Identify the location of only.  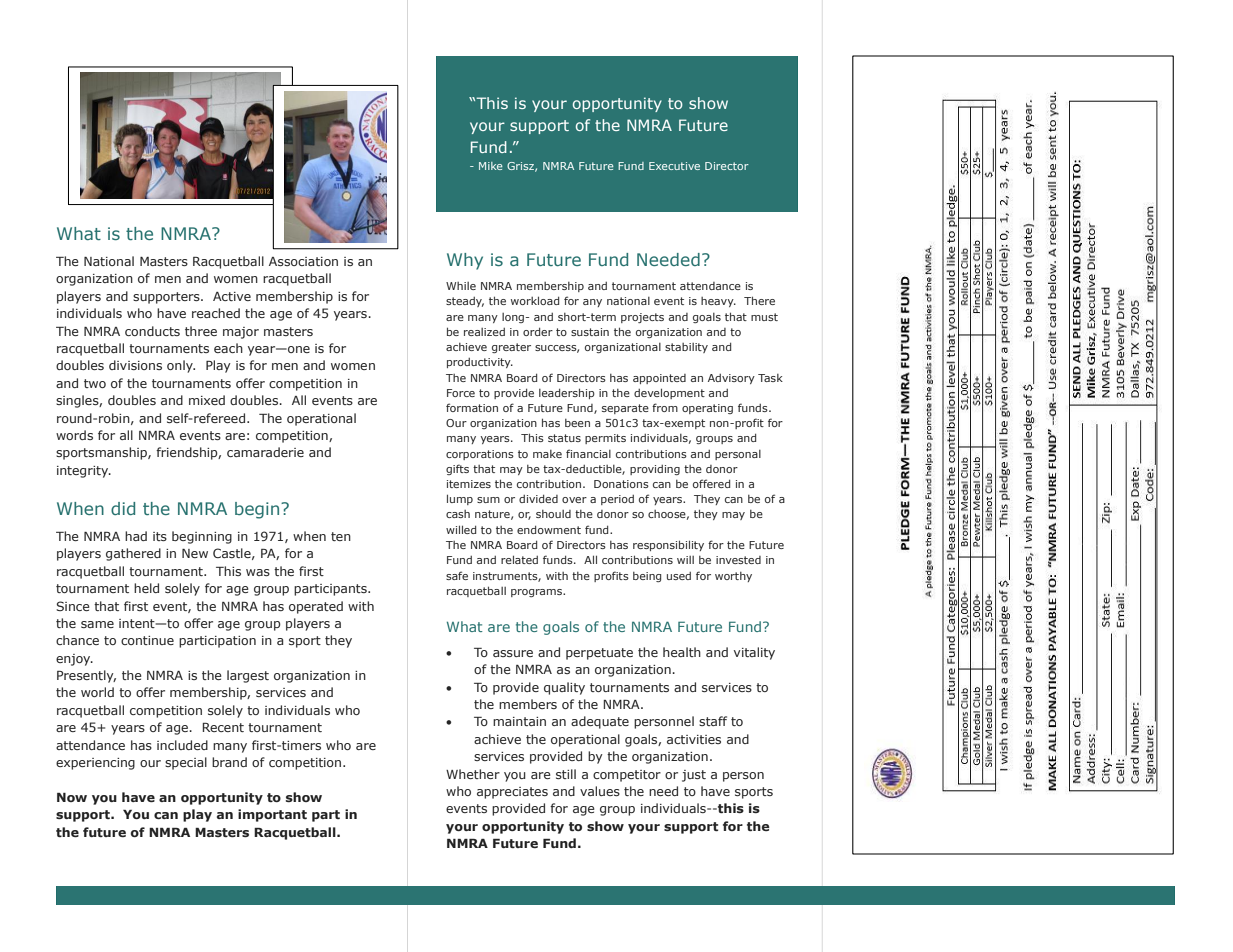
(181, 366).
